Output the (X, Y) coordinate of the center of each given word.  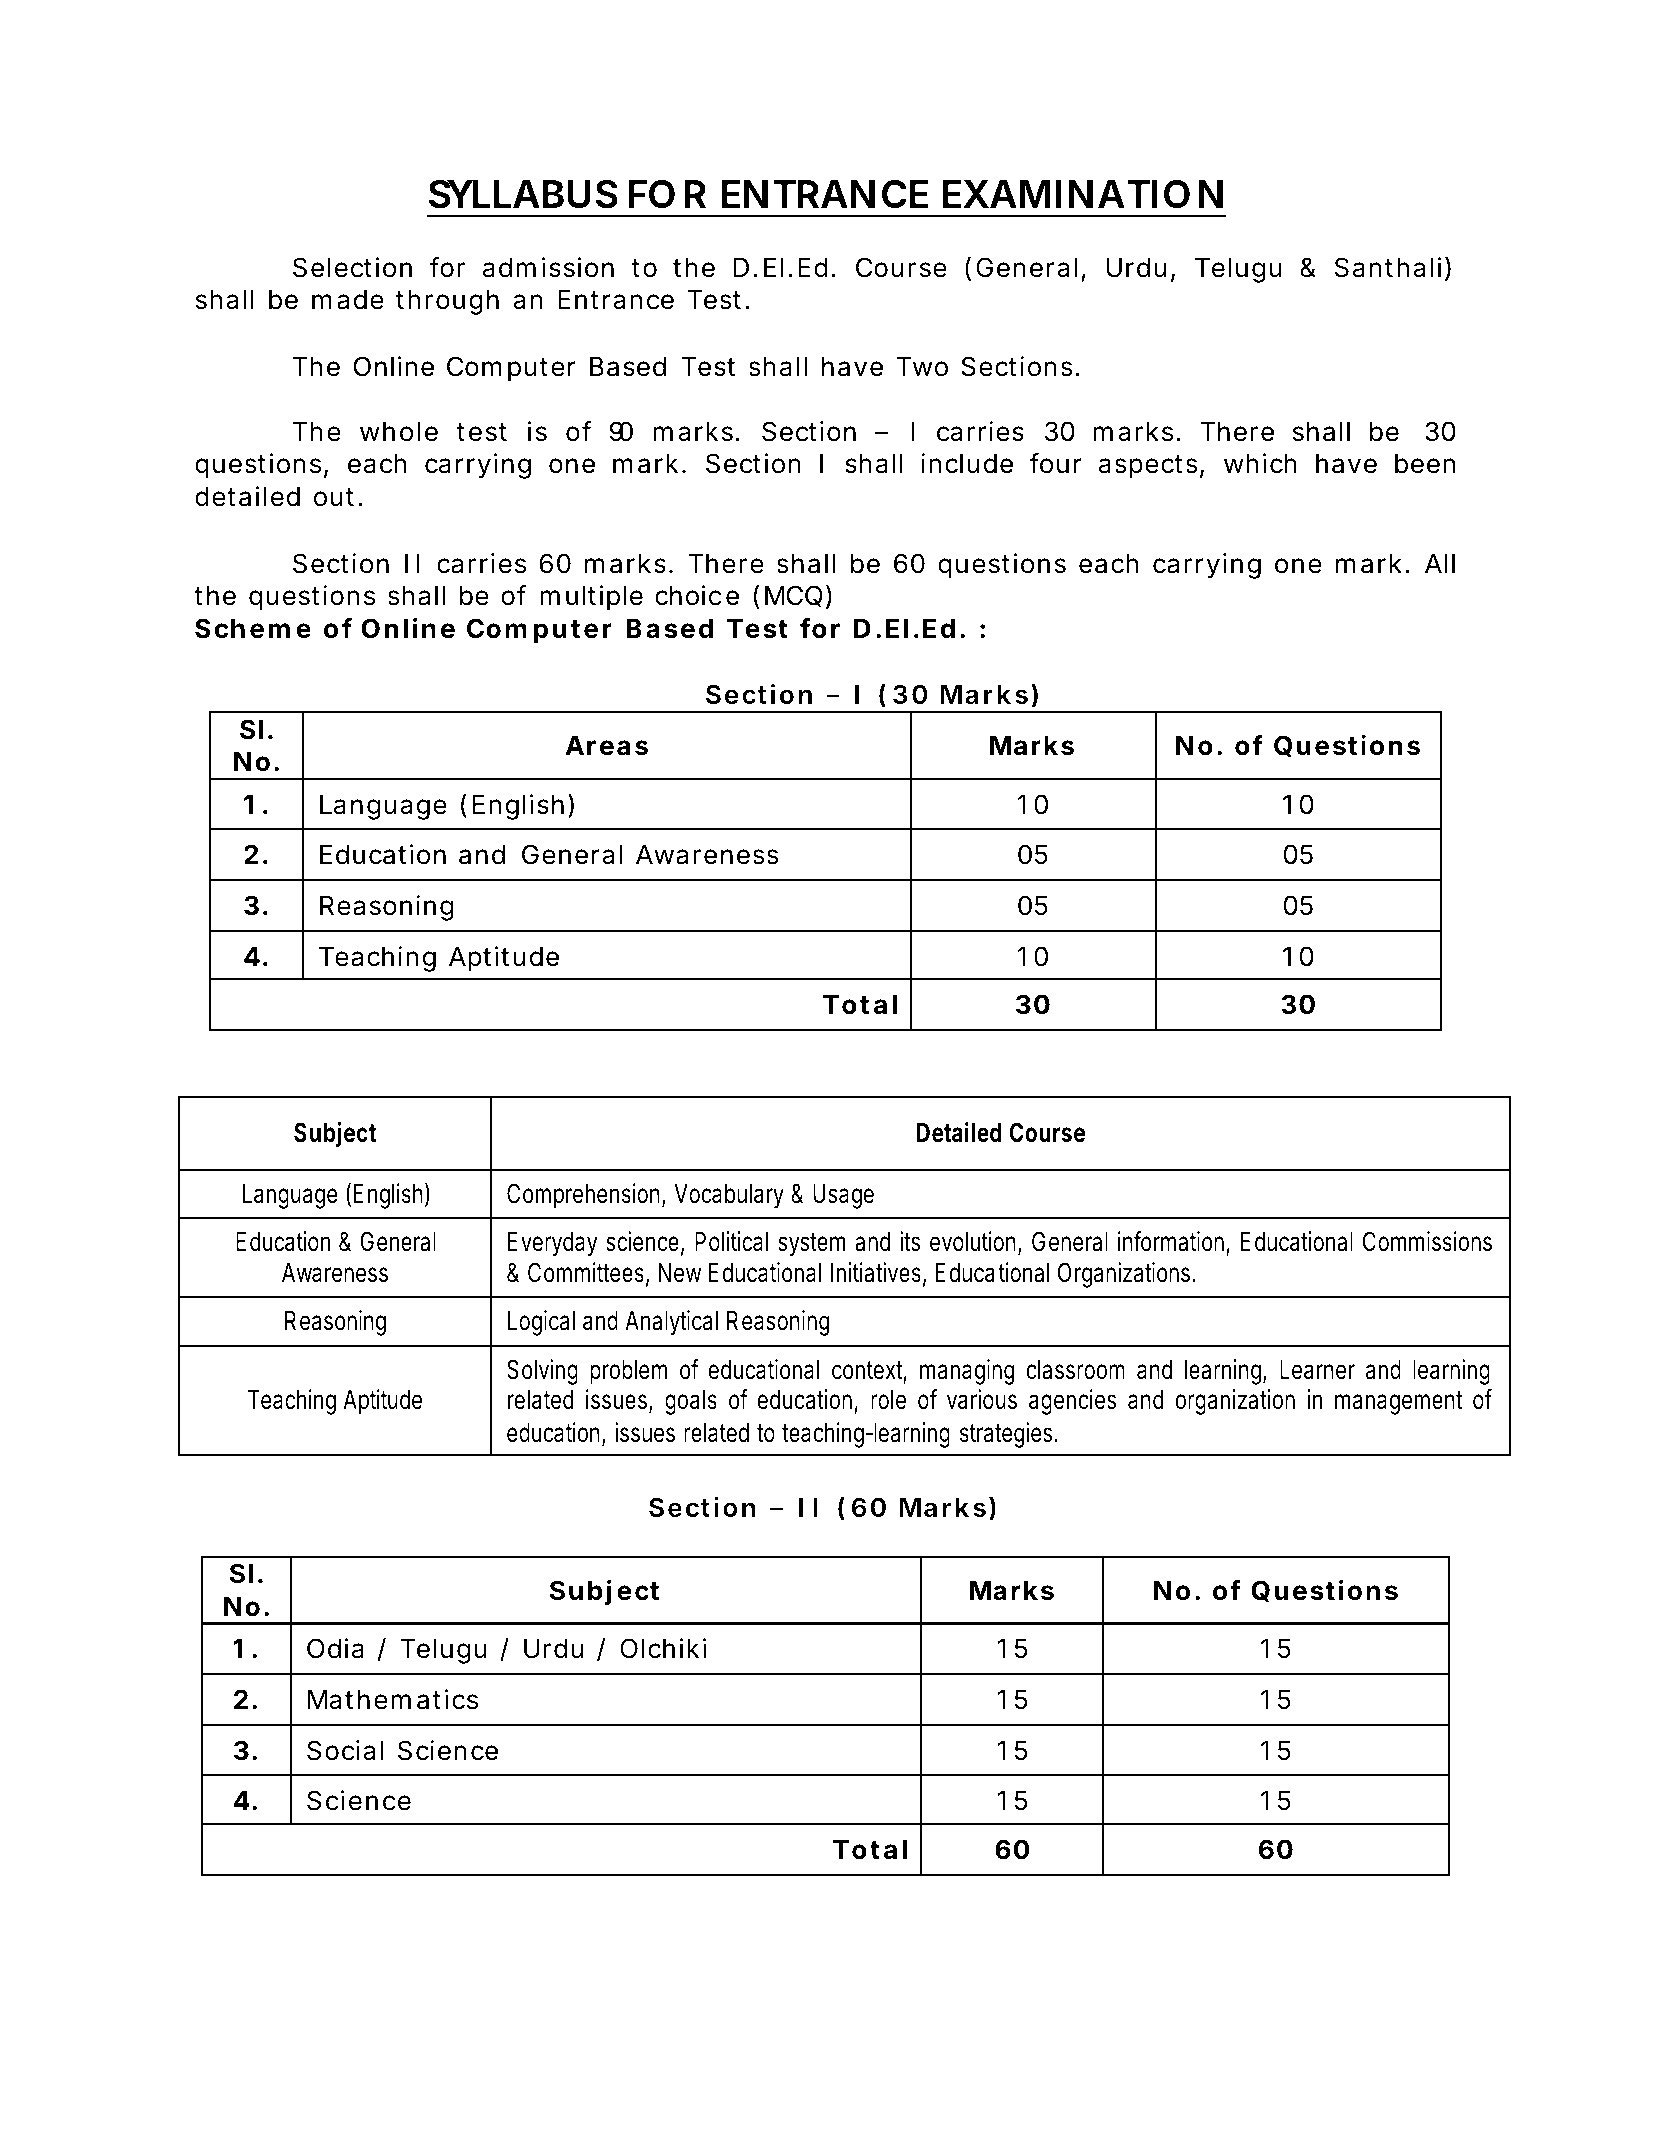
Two (922, 367)
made (348, 300)
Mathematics (393, 1699)
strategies (1009, 1435)
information (1174, 1243)
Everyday (553, 1244)
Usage (843, 1196)
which (1260, 463)
